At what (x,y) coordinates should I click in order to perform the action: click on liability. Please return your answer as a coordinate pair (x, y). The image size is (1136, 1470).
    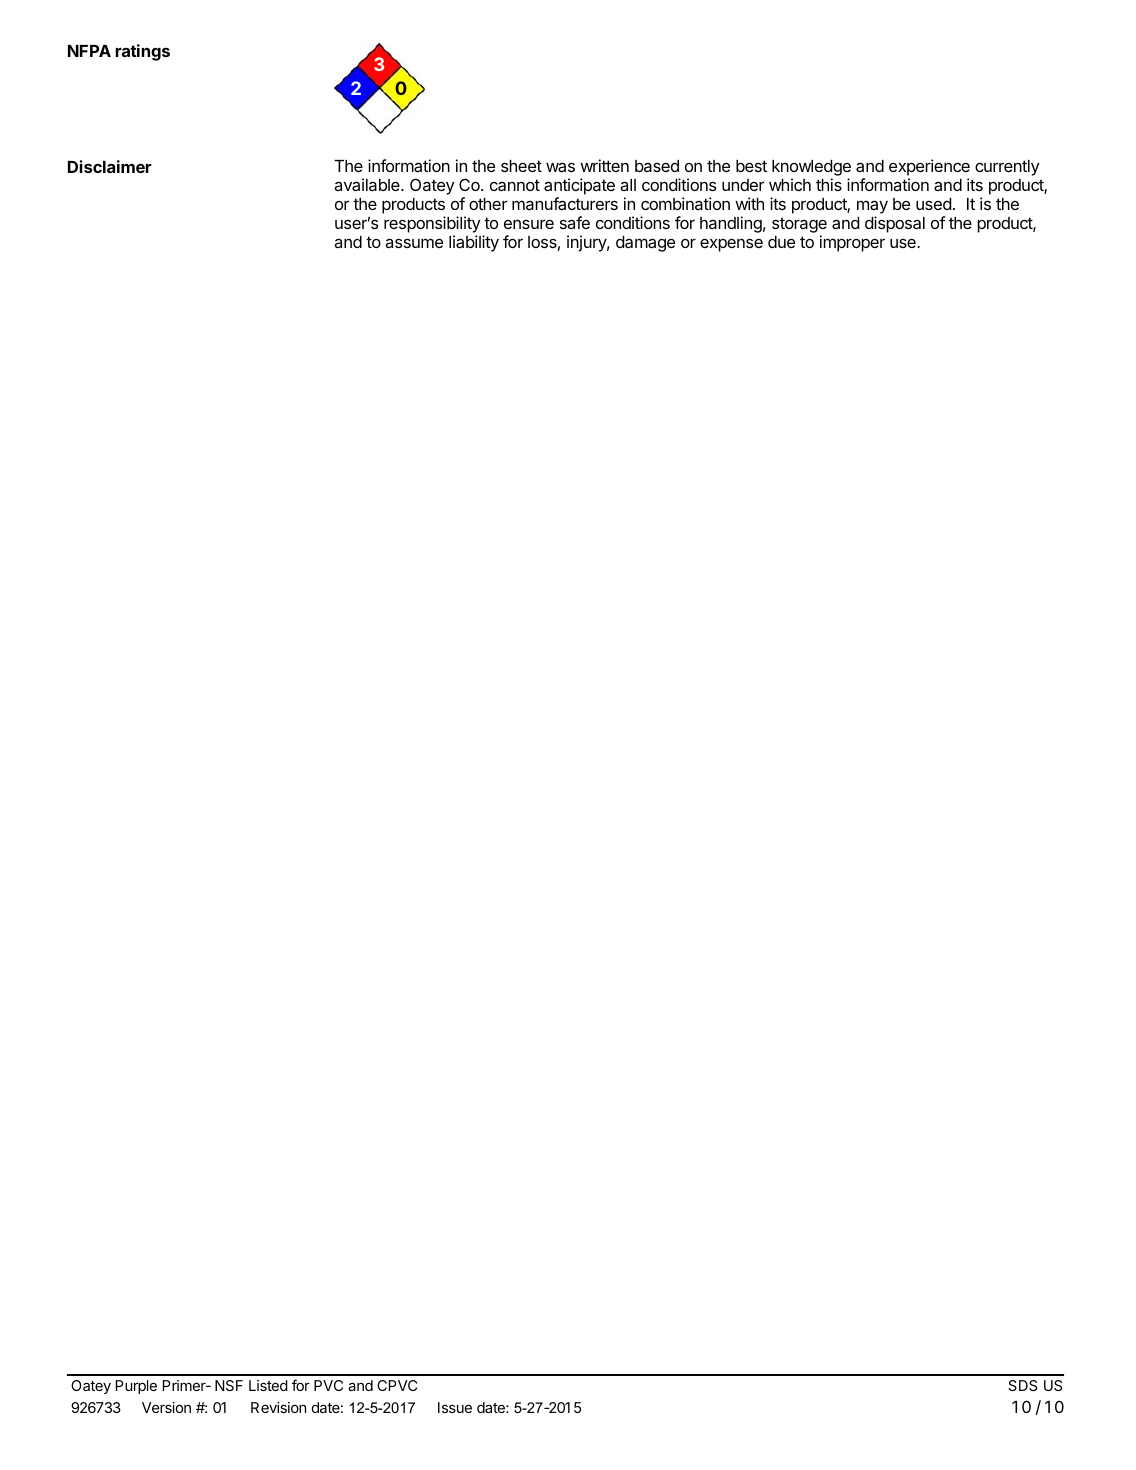
    Looking at the image, I should click on (474, 243).
